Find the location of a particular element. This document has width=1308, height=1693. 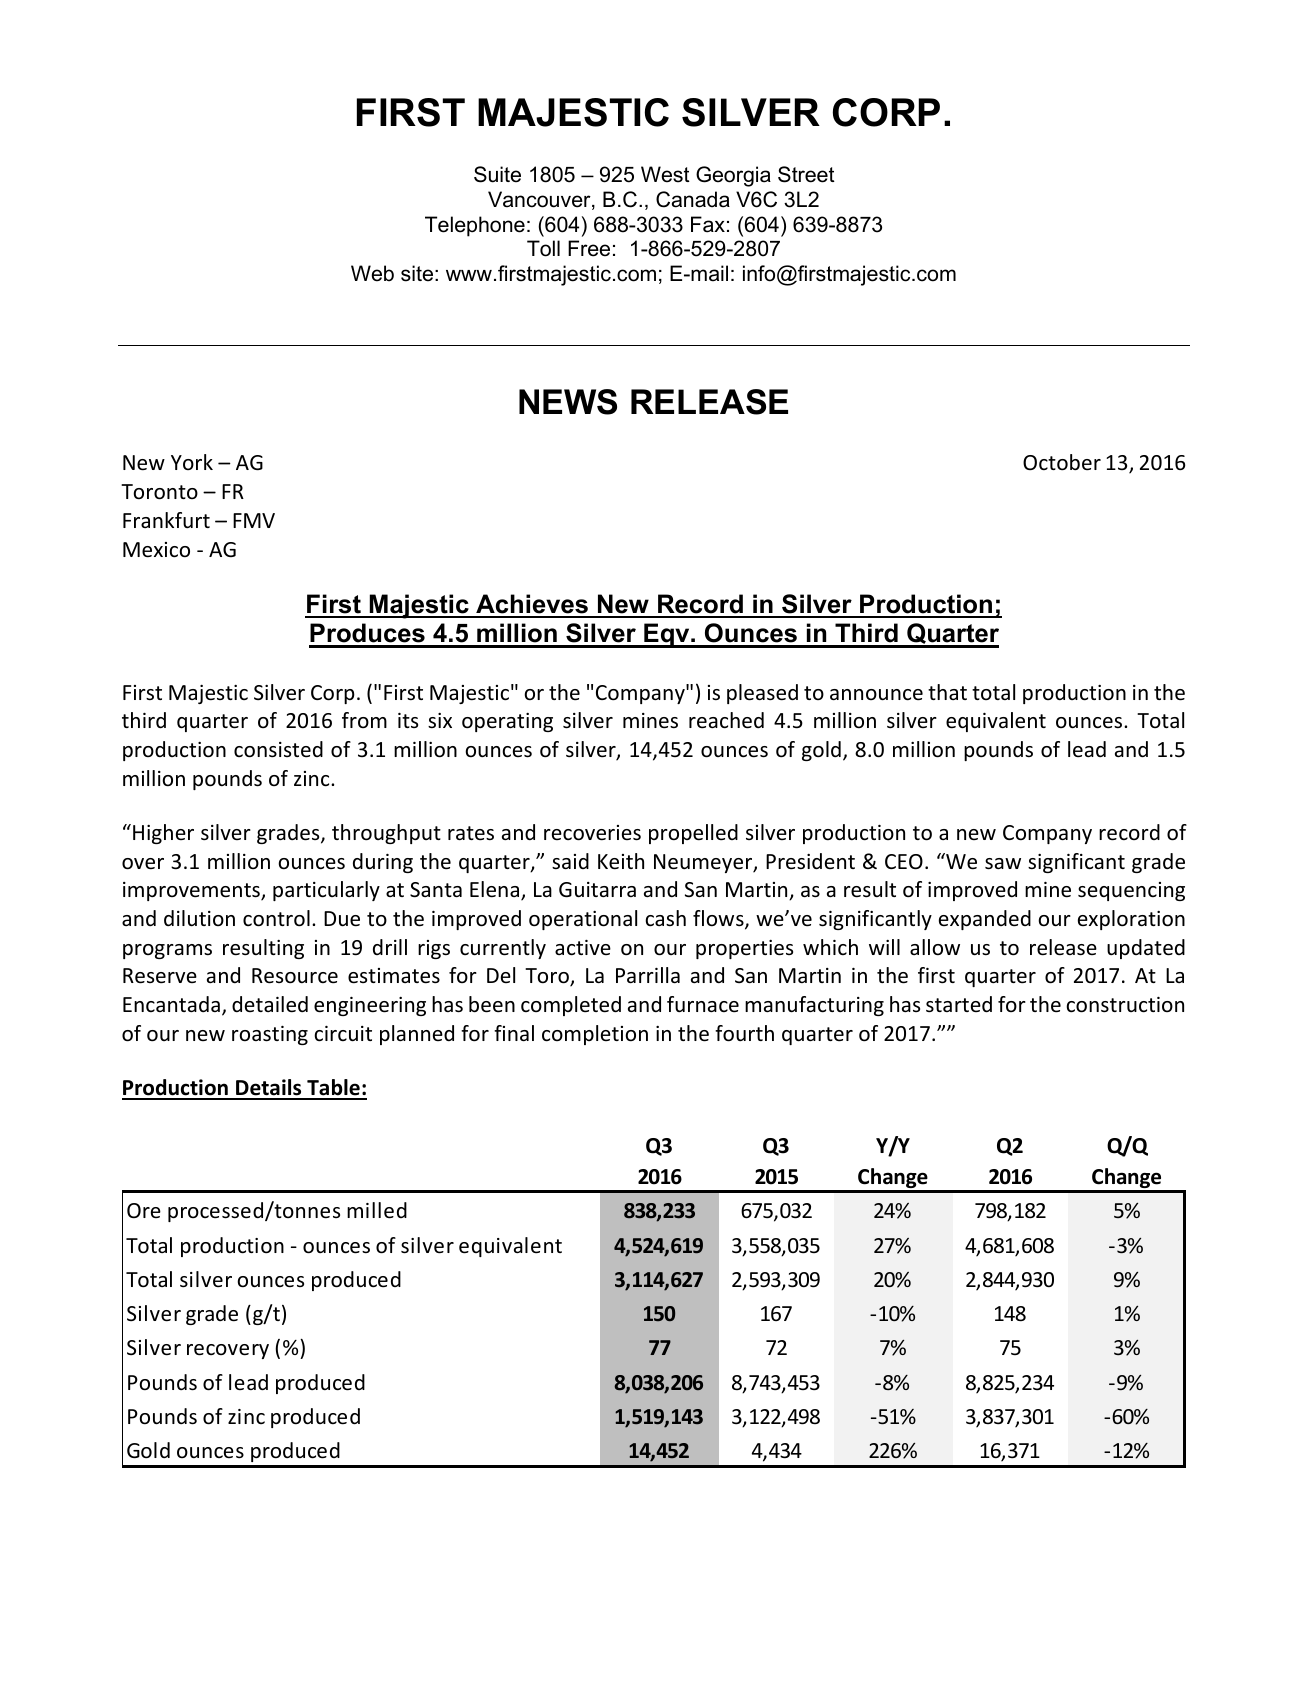

Canada is located at coordinates (693, 199).
